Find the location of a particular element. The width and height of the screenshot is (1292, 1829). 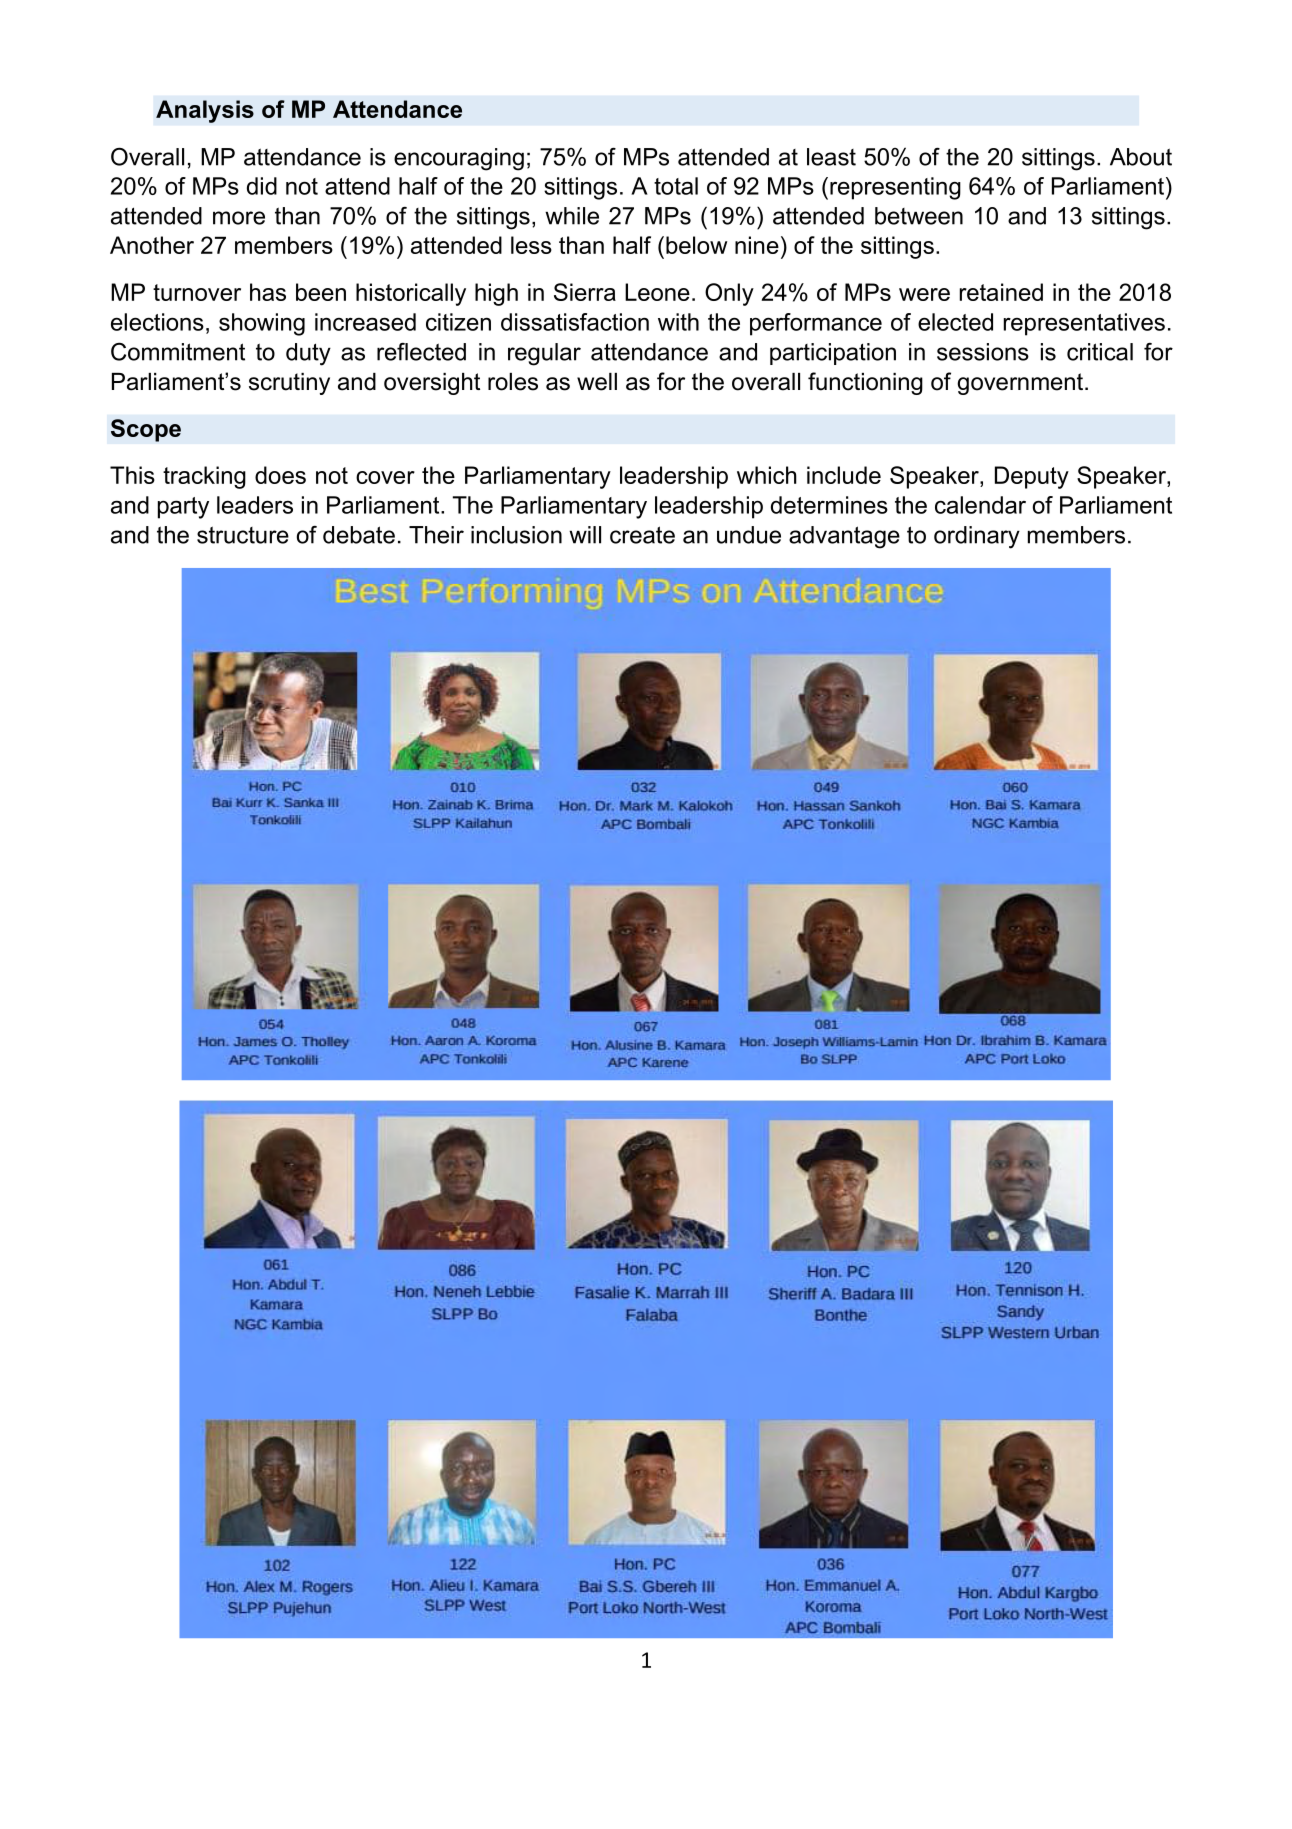

ordinary is located at coordinates (977, 537).
